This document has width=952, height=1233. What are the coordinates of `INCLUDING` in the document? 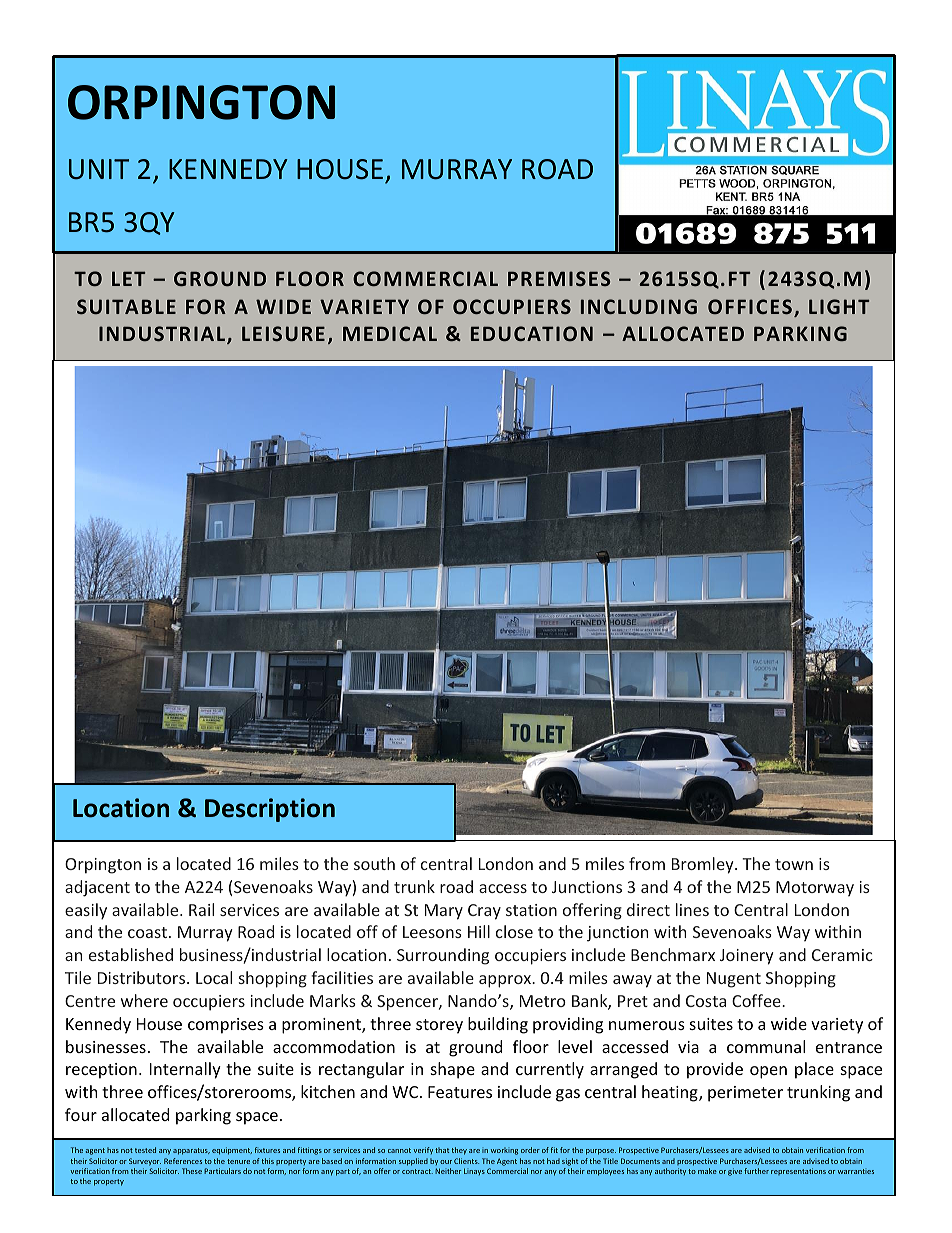 It's located at (639, 306).
